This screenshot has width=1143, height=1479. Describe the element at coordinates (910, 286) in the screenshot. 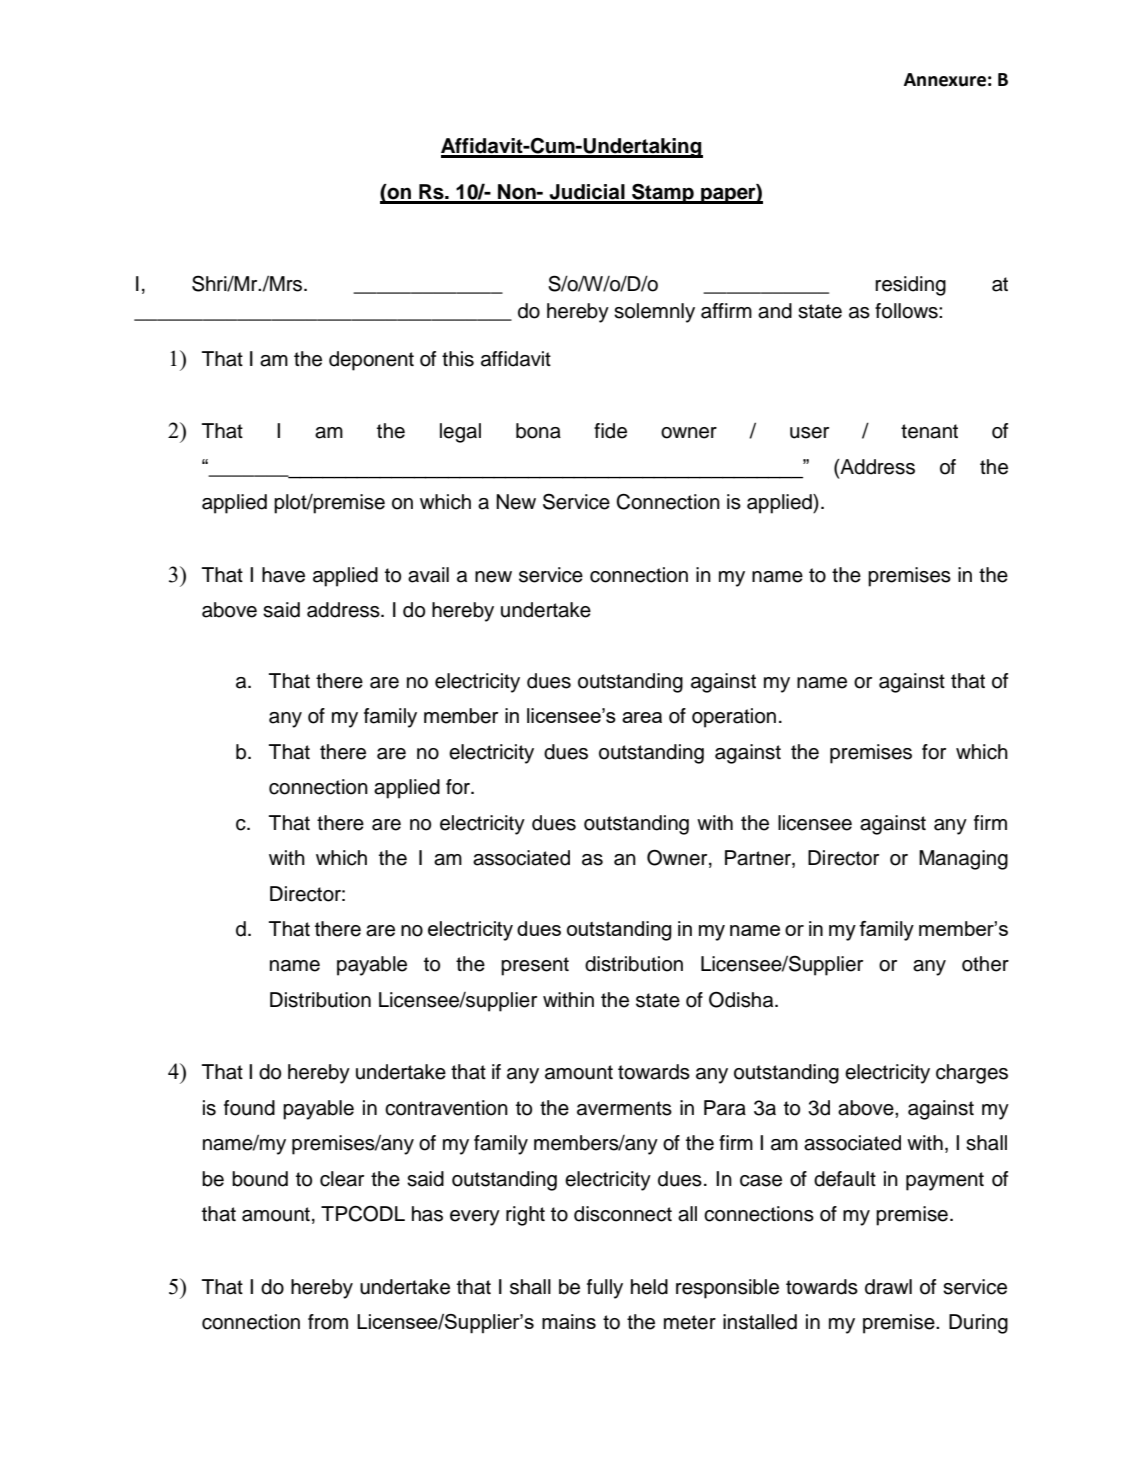

I see `residing` at that location.
